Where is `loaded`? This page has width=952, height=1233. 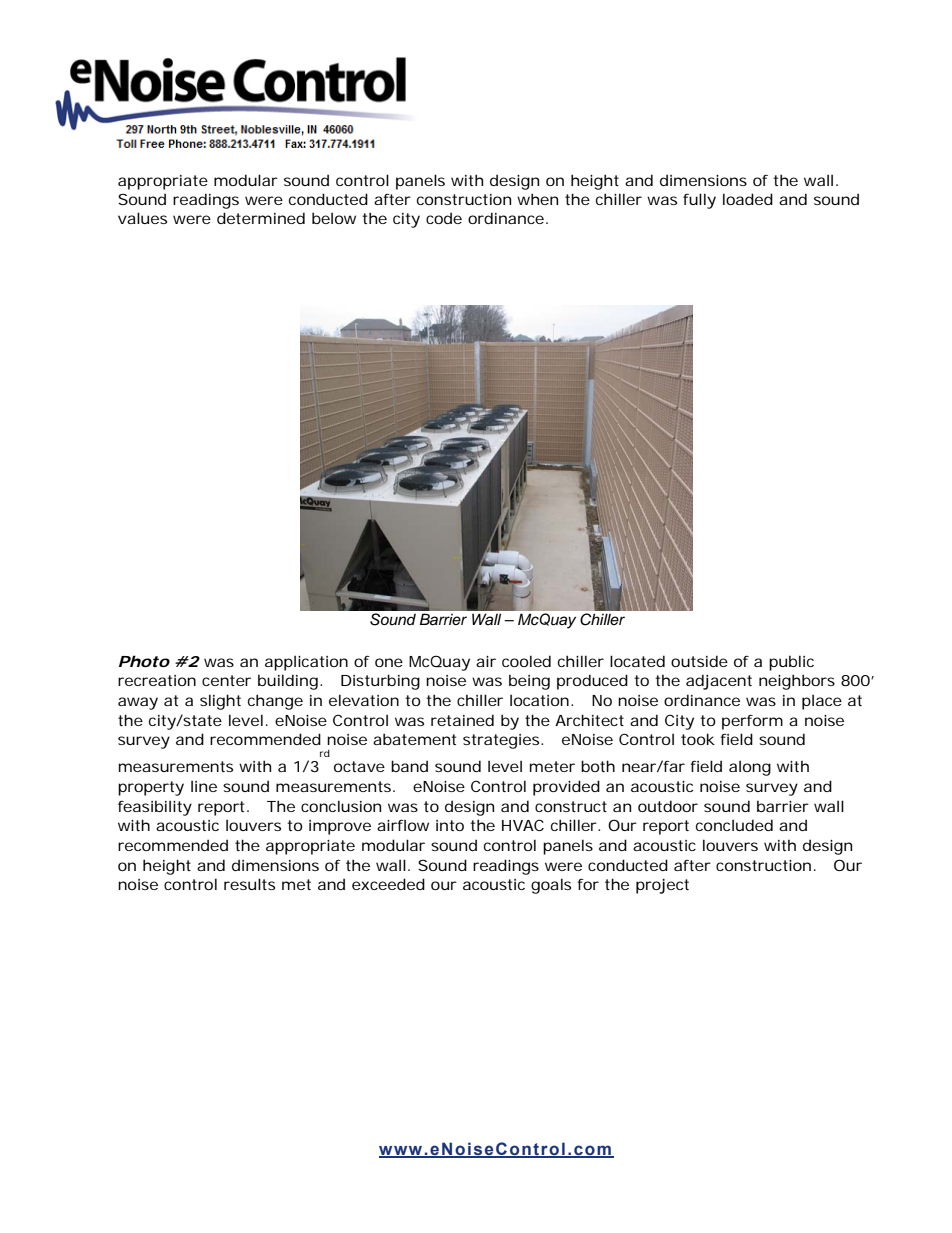 loaded is located at coordinates (748, 199).
